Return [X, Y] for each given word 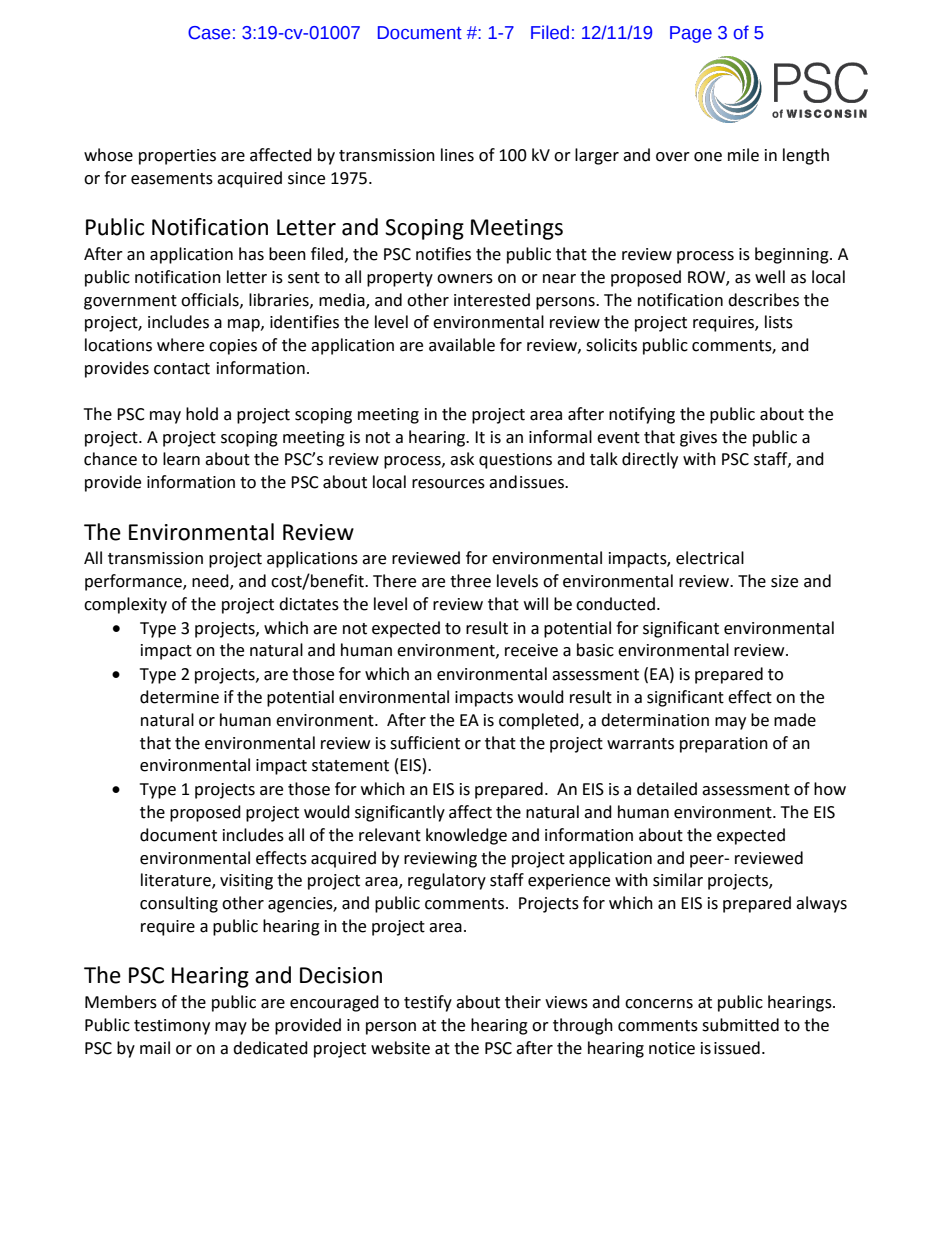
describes [763, 300]
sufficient [425, 743]
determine [179, 697]
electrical [710, 558]
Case [209, 33]
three [470, 581]
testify [428, 1003]
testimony [172, 1027]
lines [457, 155]
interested [492, 300]
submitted [740, 1025]
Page [691, 34]
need [211, 582]
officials [211, 300]
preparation [724, 745]
